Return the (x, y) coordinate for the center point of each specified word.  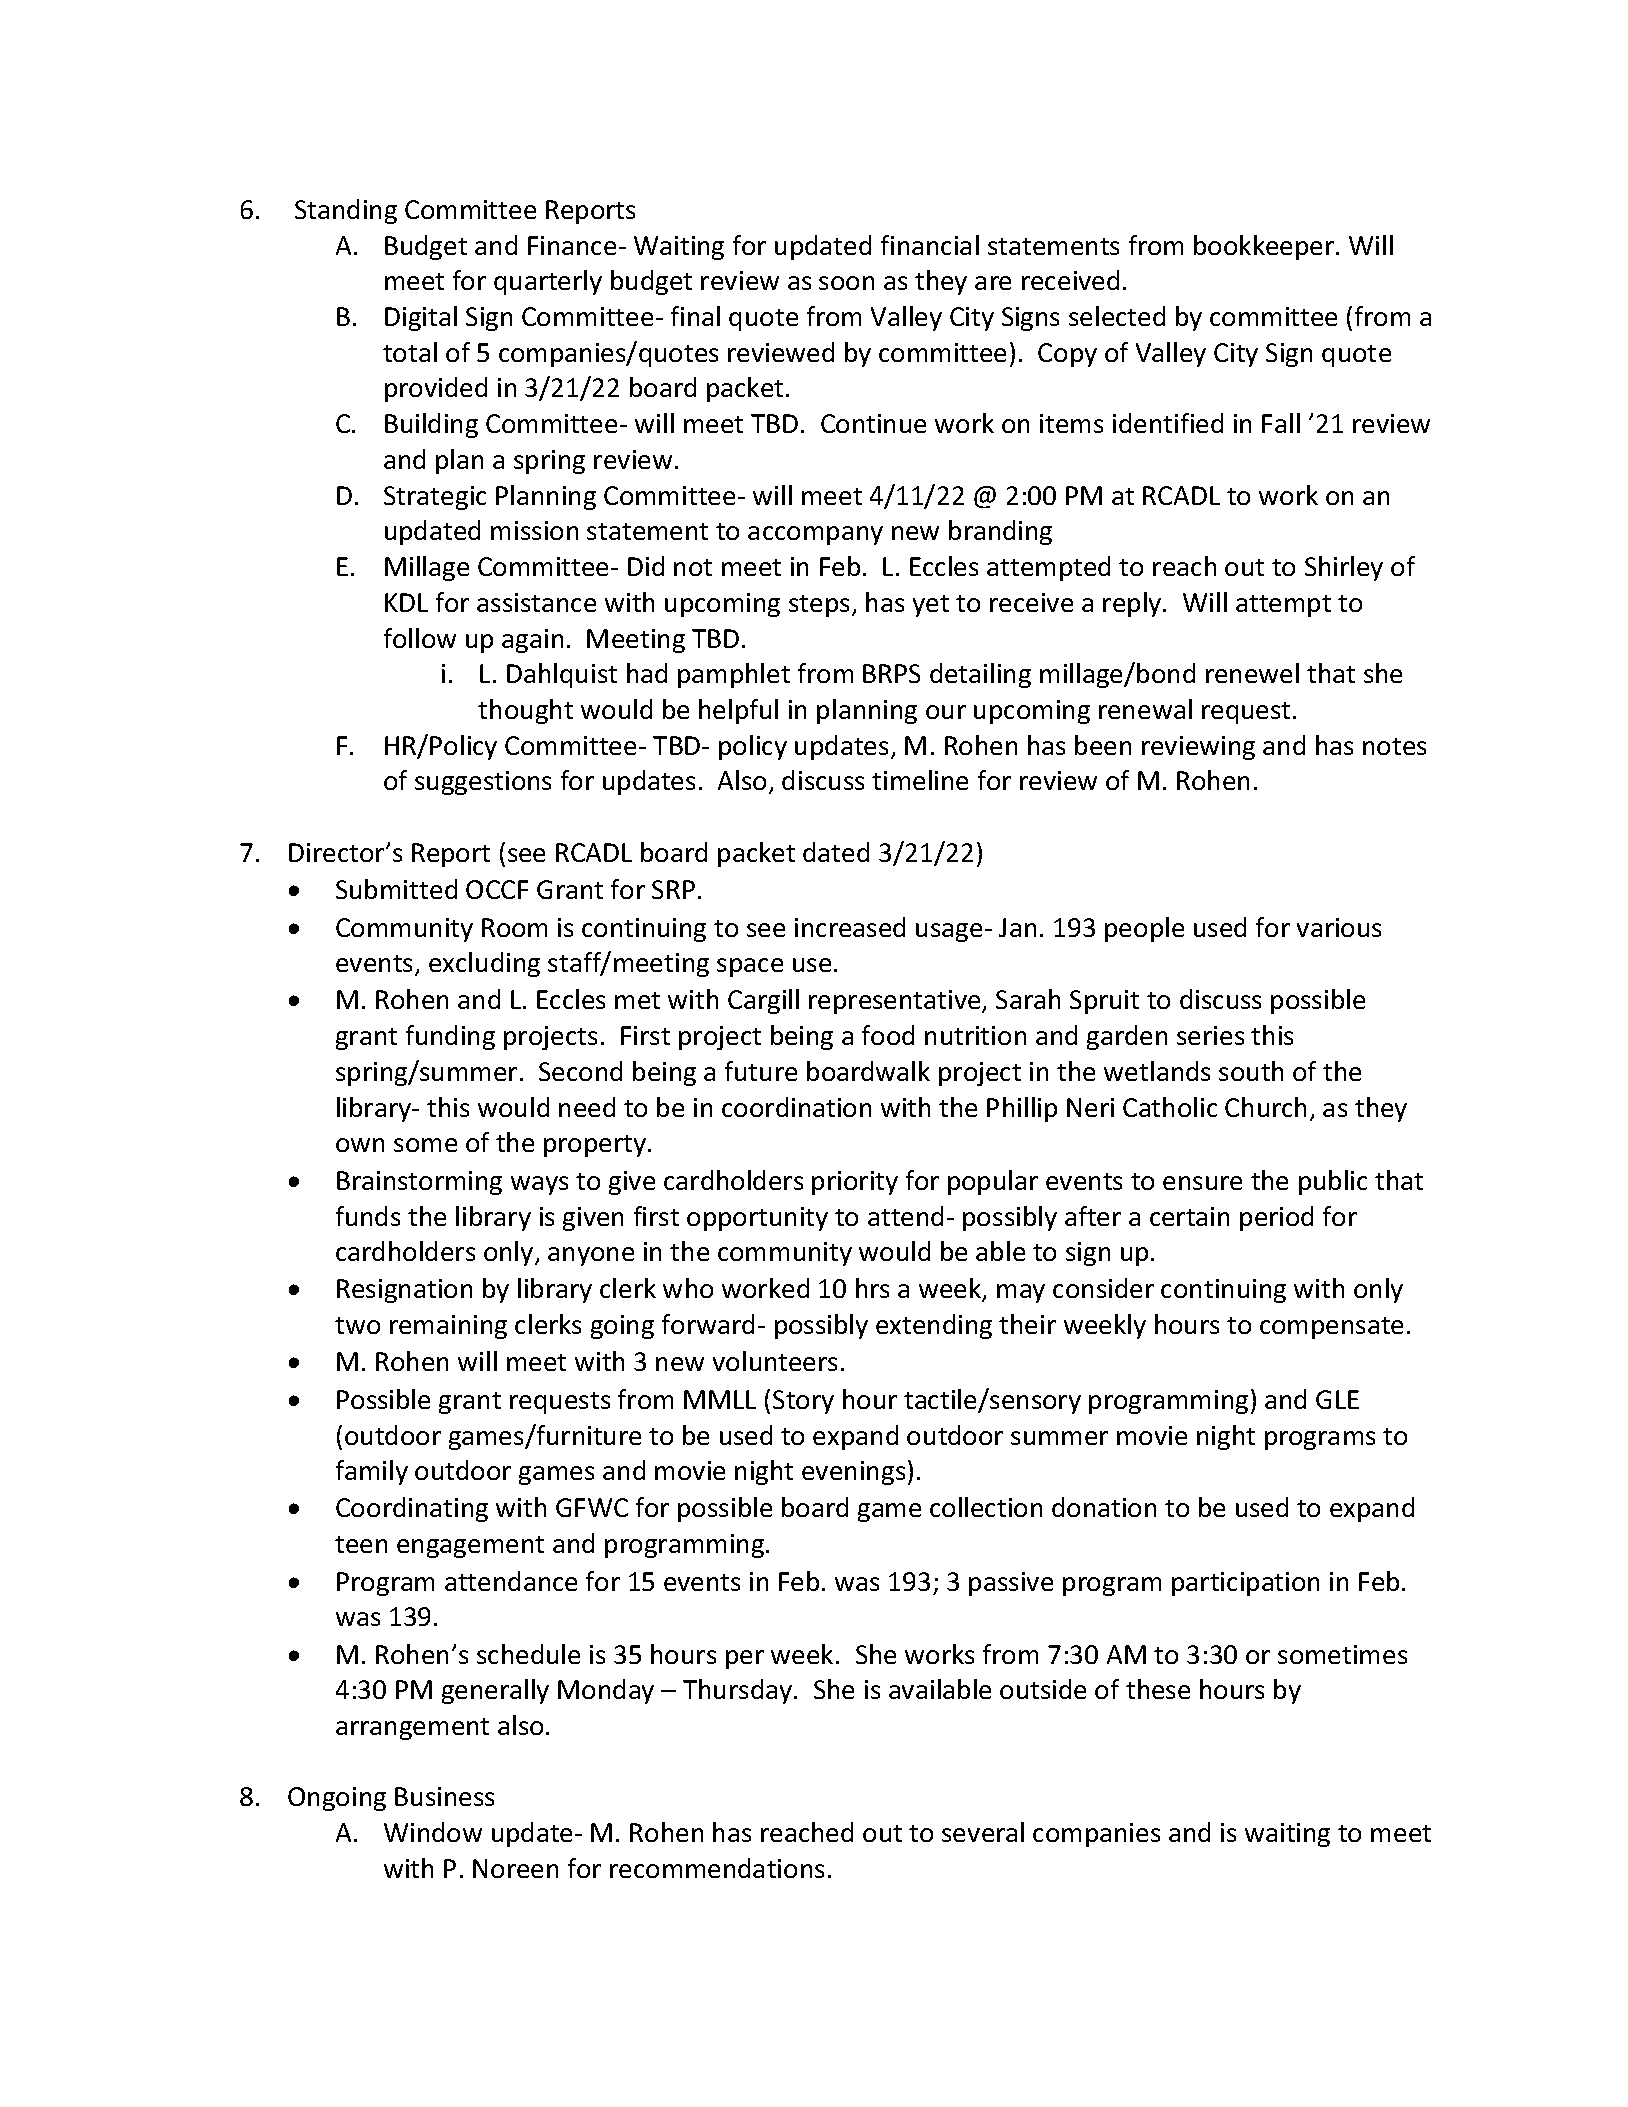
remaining (448, 1327)
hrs (872, 1288)
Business (444, 1796)
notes (1394, 746)
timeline (920, 780)
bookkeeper (1265, 247)
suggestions (483, 783)
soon (846, 283)
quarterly (548, 282)
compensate (1331, 1328)
